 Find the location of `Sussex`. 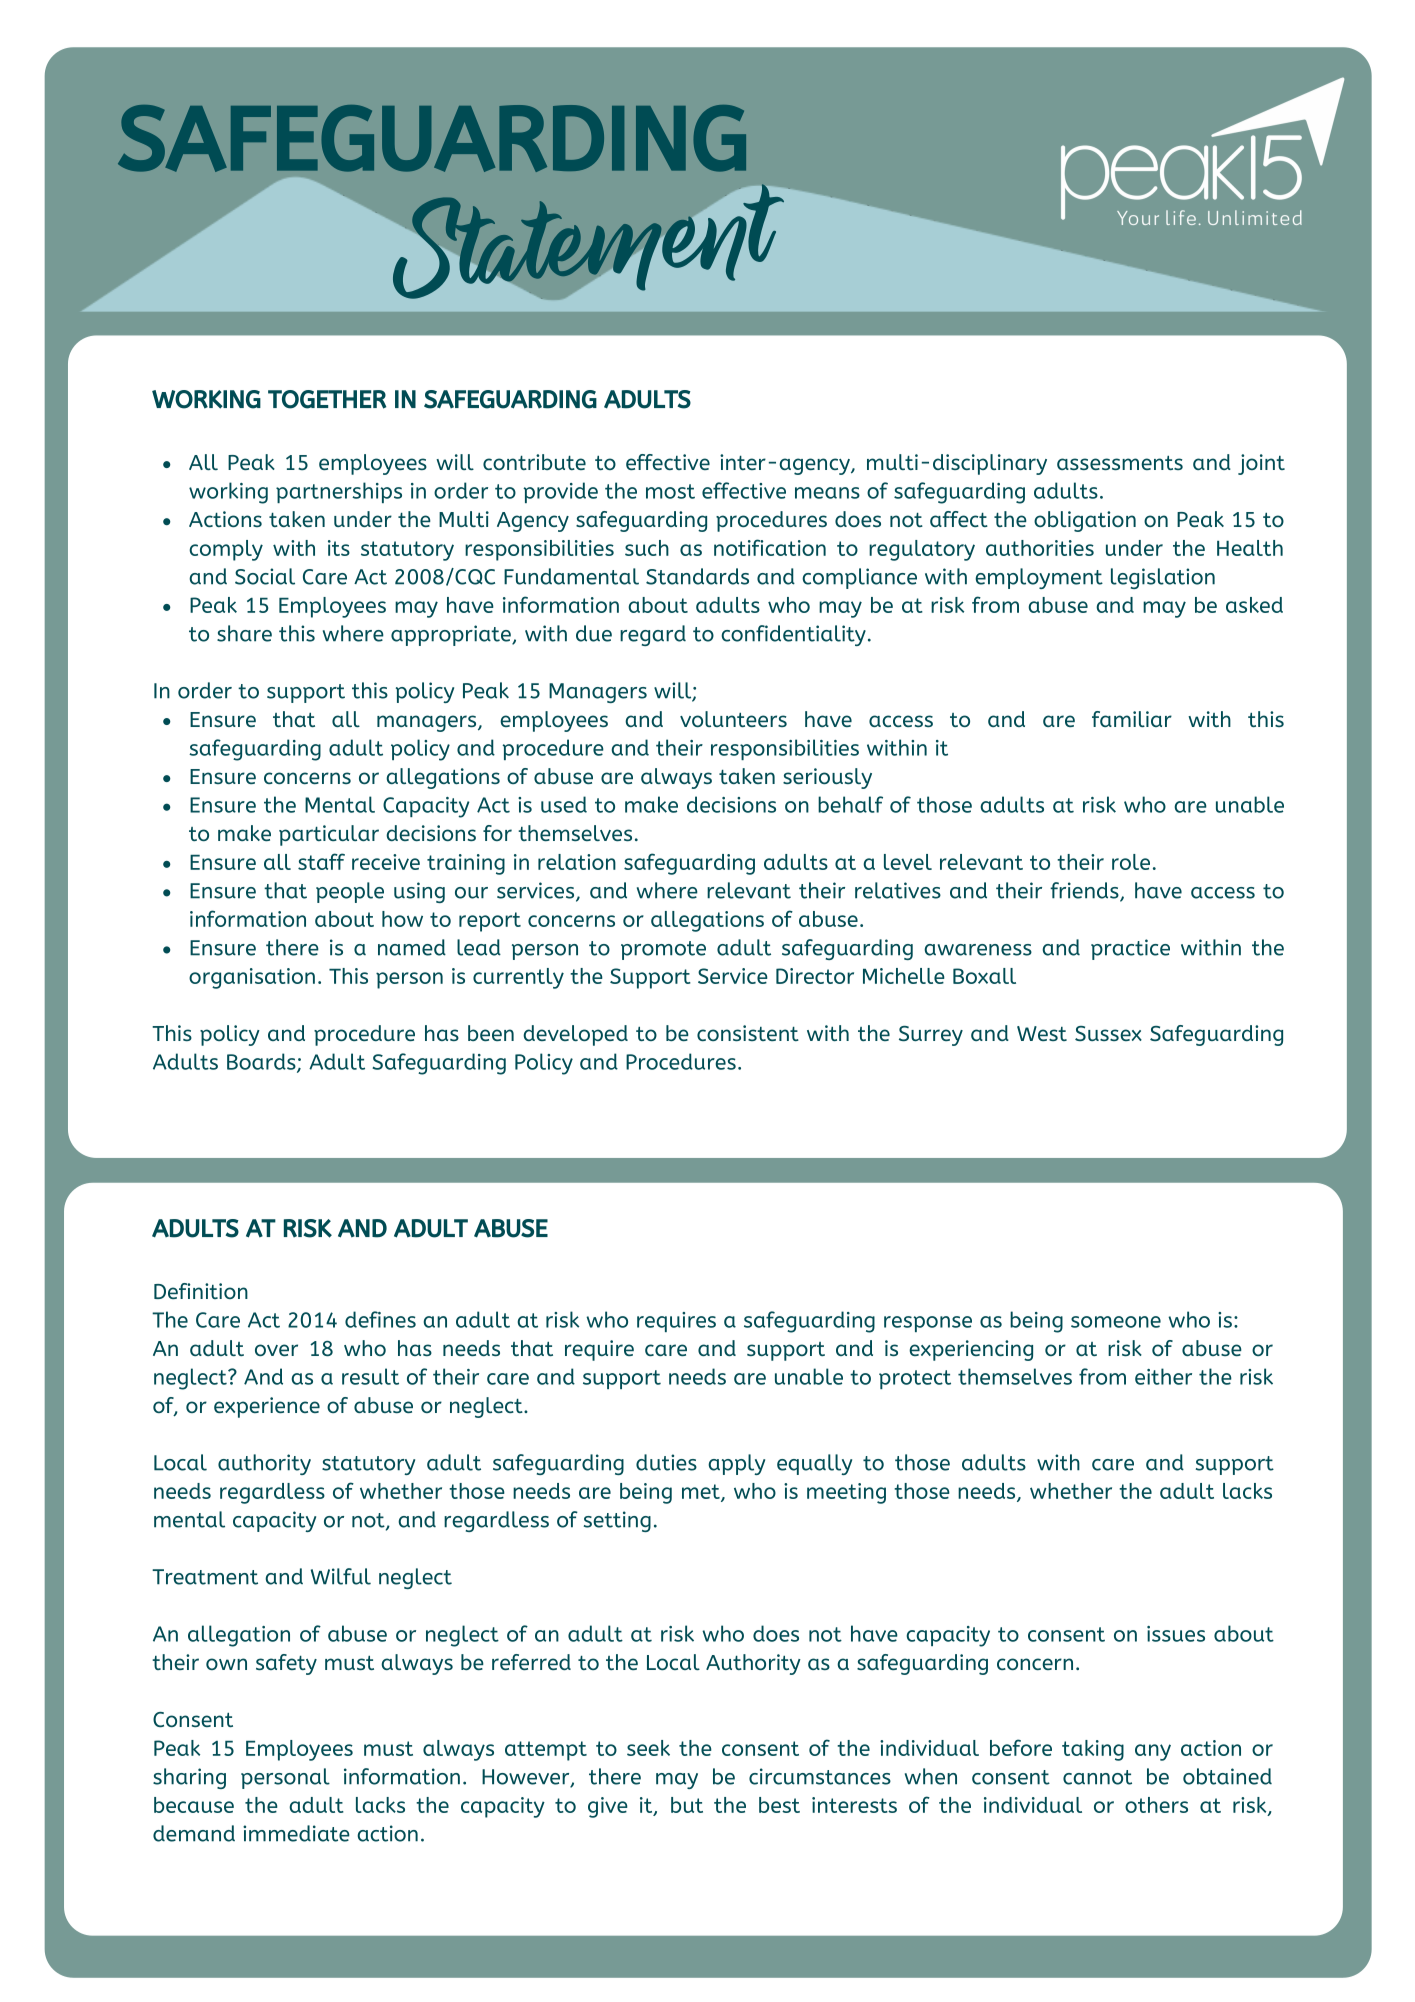

Sussex is located at coordinates (1108, 1033).
